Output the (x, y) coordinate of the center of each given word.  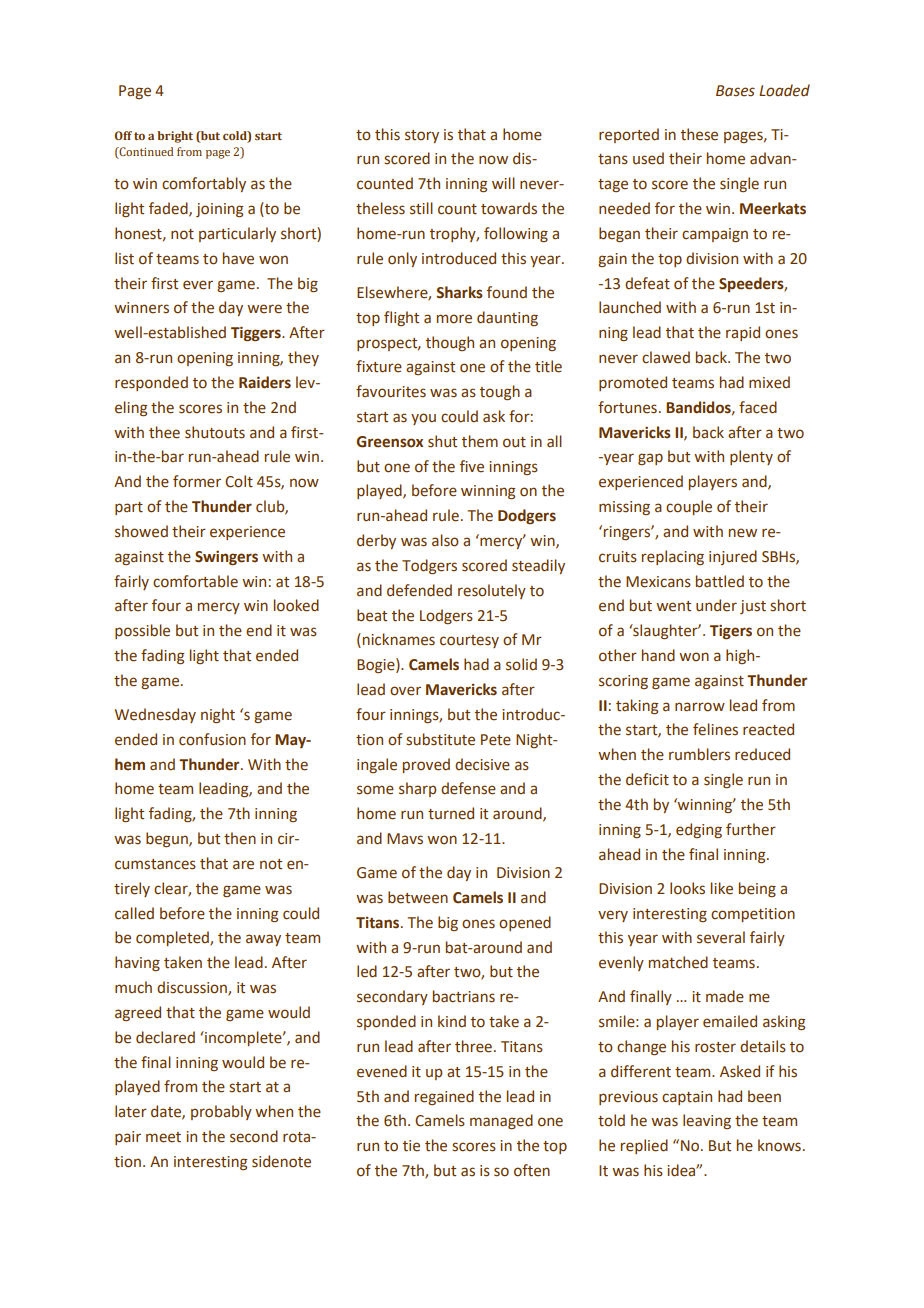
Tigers (731, 632)
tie (411, 1146)
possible (142, 631)
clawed (666, 357)
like (722, 888)
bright (175, 137)
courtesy (469, 641)
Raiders (265, 382)
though (450, 343)
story (422, 136)
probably (221, 1112)
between (418, 897)
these (699, 134)
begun (168, 839)
